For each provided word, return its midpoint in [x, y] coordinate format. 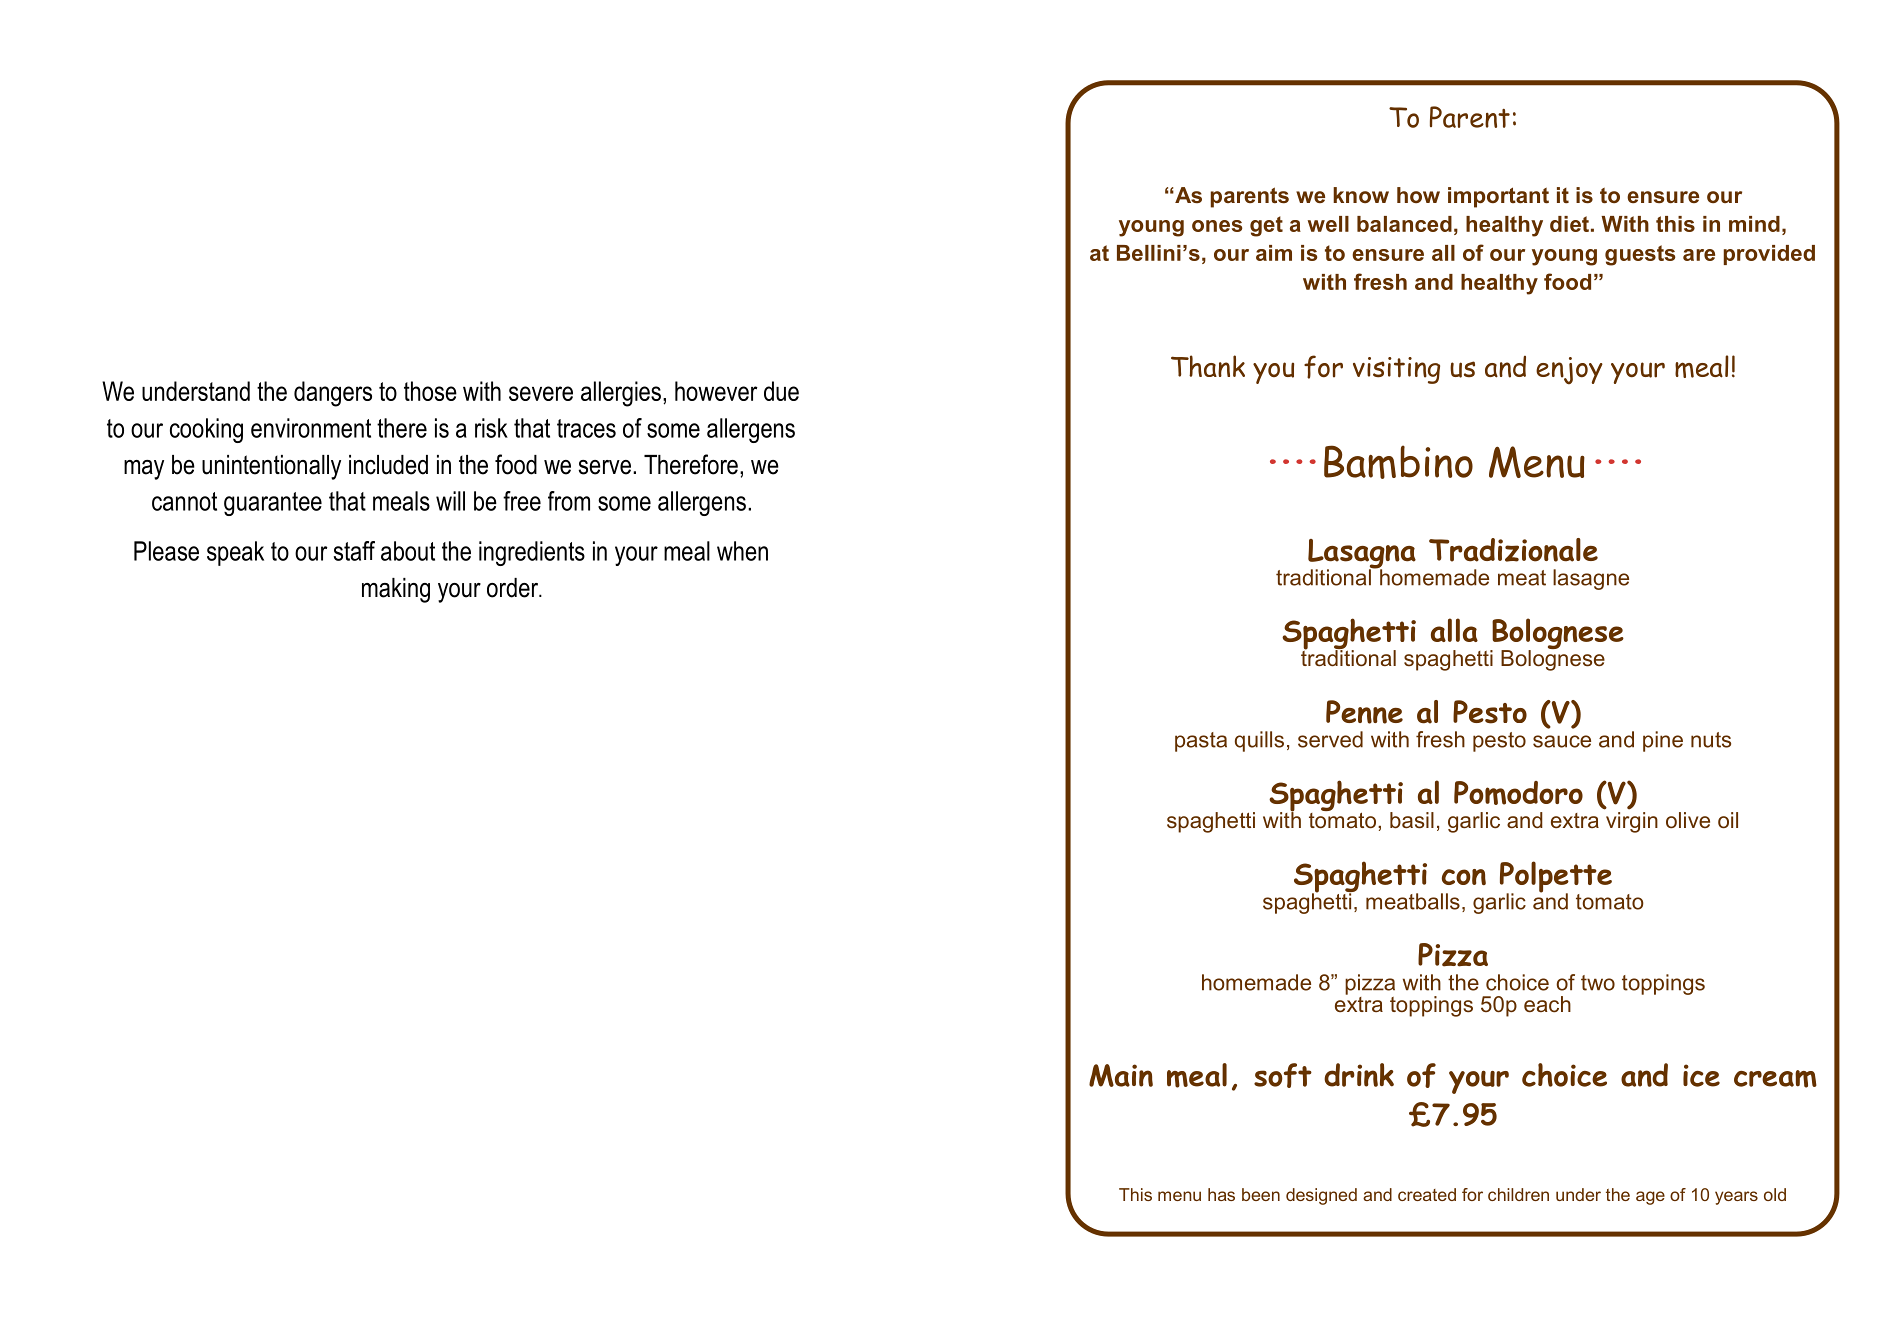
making [396, 590]
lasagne [1591, 579]
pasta [1201, 742]
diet [1569, 224]
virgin [1631, 821]
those [430, 391]
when [742, 551]
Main [1121, 1075]
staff [354, 551]
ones [1217, 226]
